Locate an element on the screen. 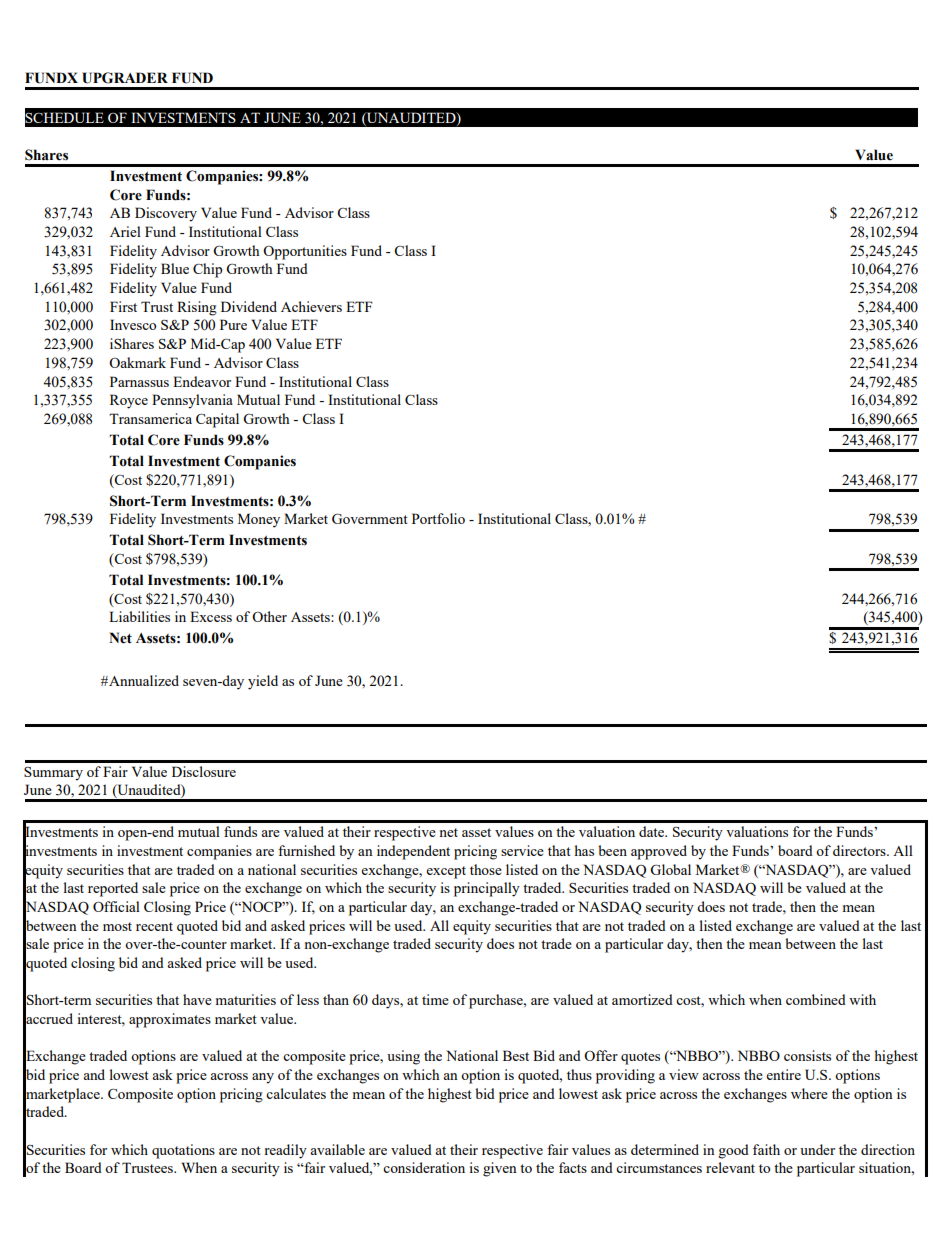  Disclosure is located at coordinates (204, 771).
